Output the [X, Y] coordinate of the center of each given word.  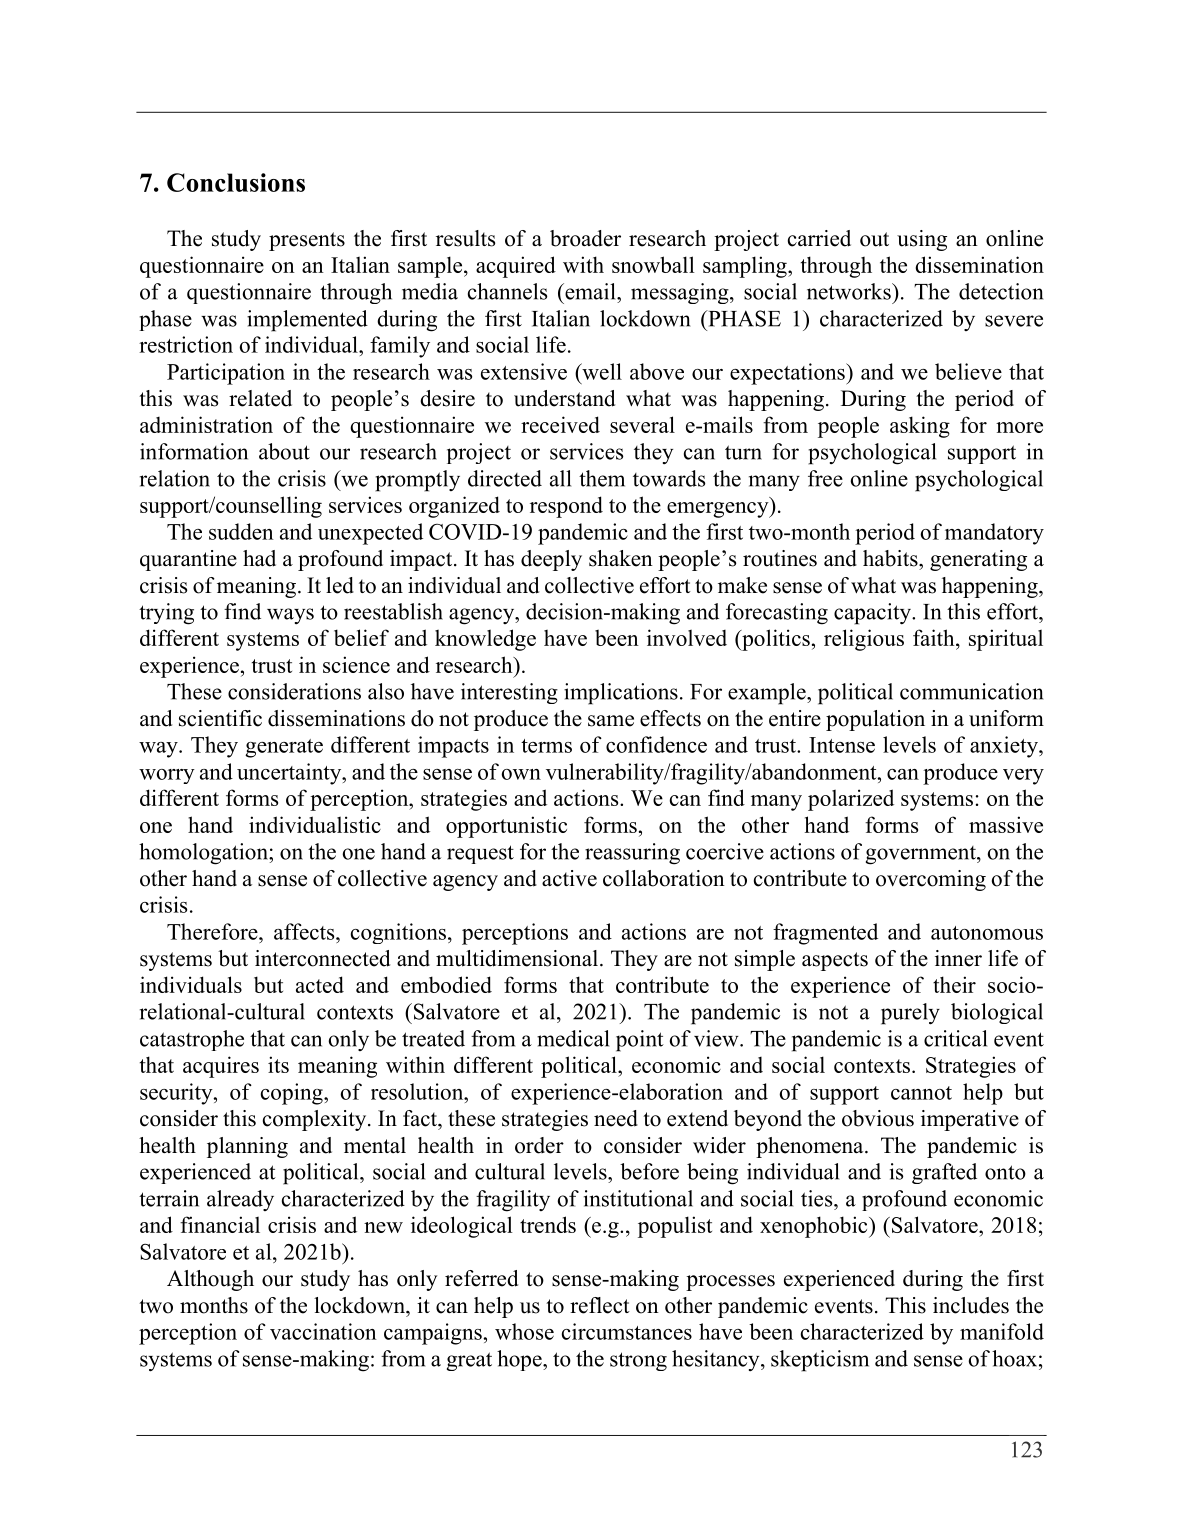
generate [284, 748]
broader [585, 238]
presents [307, 241]
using [922, 240]
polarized [851, 800]
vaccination [323, 1331]
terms [546, 746]
